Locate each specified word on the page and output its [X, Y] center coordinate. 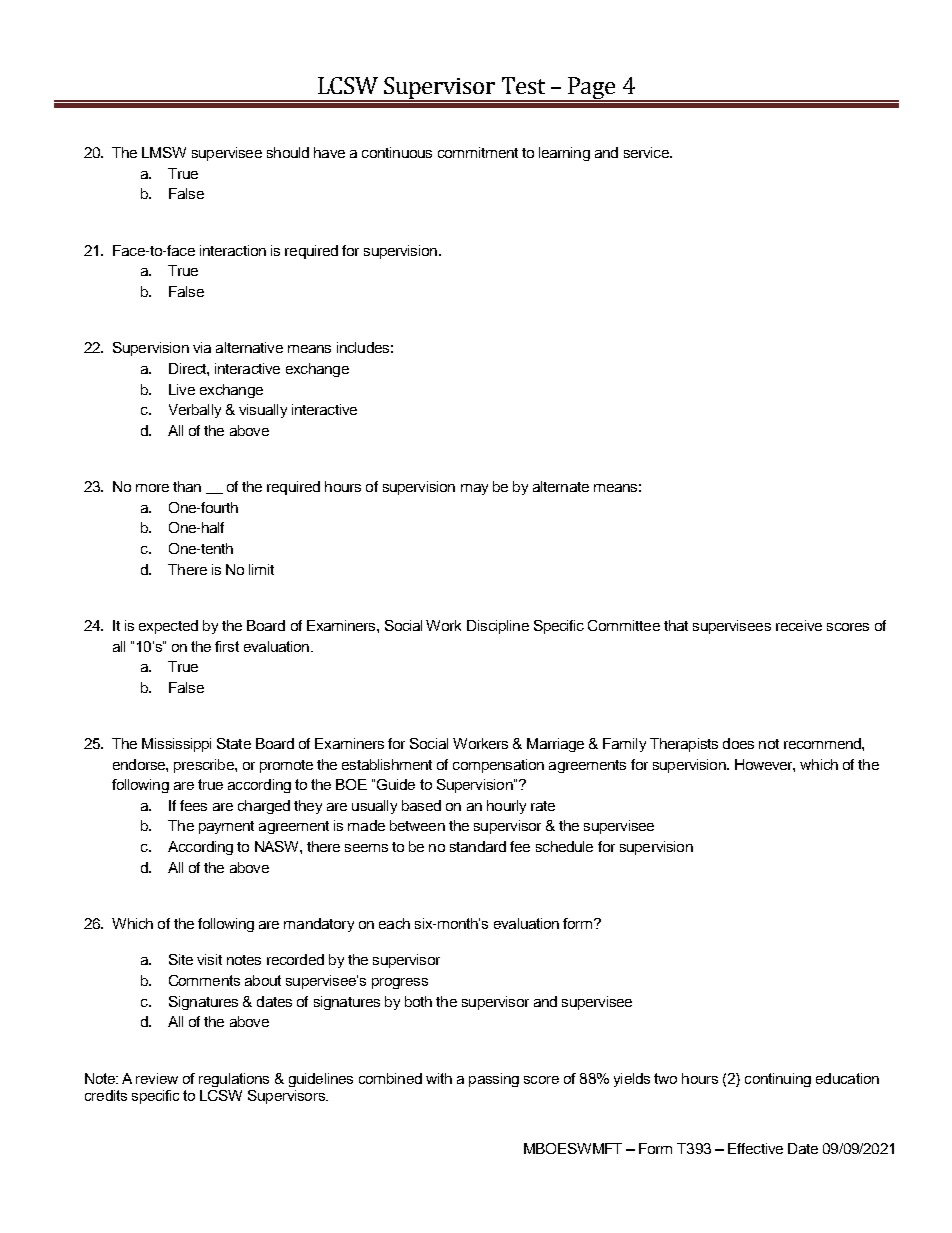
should [288, 152]
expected [168, 627]
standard [478, 846]
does [738, 743]
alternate [561, 486]
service [647, 152]
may [474, 489]
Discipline [498, 627]
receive [799, 625]
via [202, 347]
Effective [755, 1148]
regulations [234, 1080]
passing [494, 1080]
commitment [478, 152]
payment [226, 827]
